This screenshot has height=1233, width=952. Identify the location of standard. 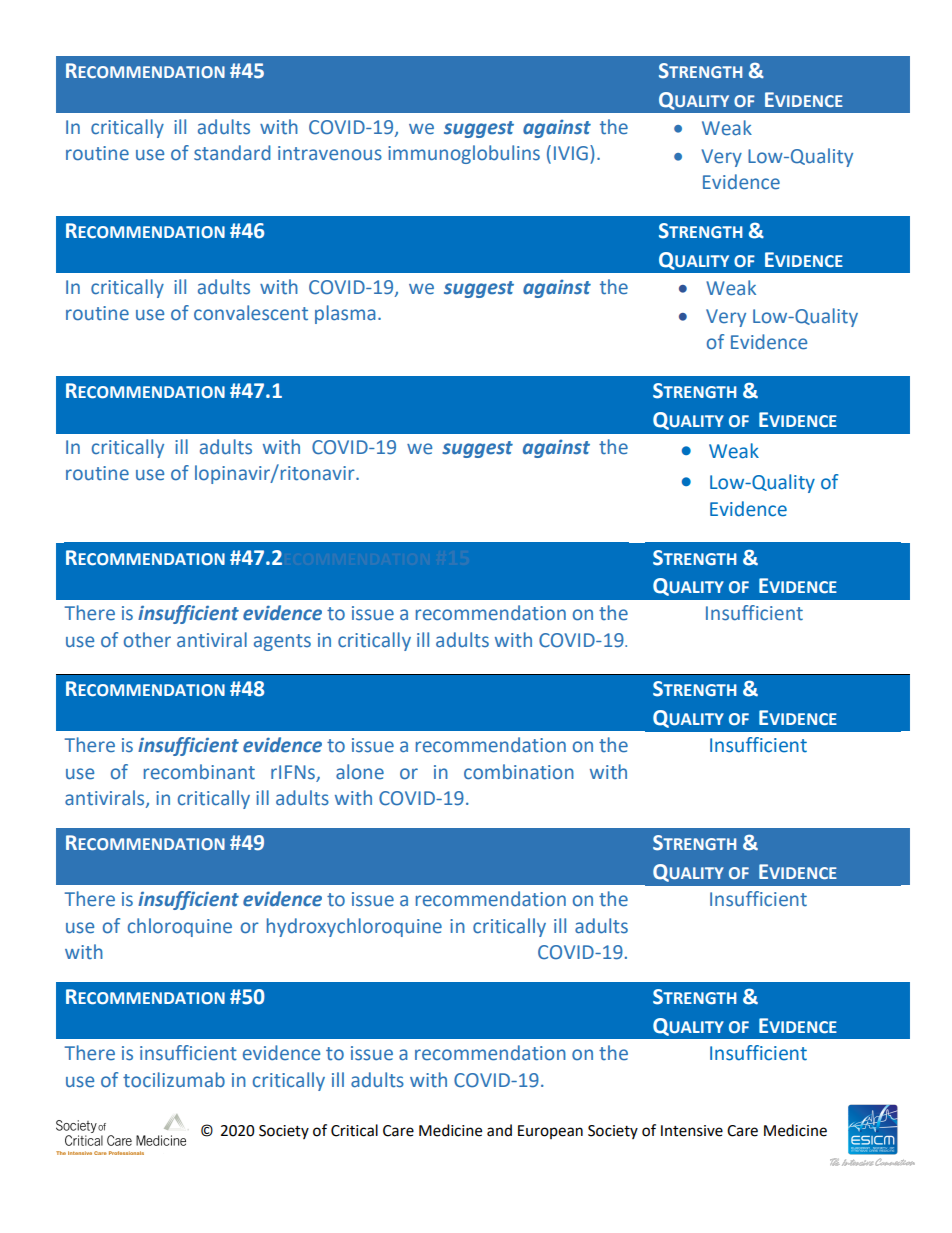
(232, 153).
